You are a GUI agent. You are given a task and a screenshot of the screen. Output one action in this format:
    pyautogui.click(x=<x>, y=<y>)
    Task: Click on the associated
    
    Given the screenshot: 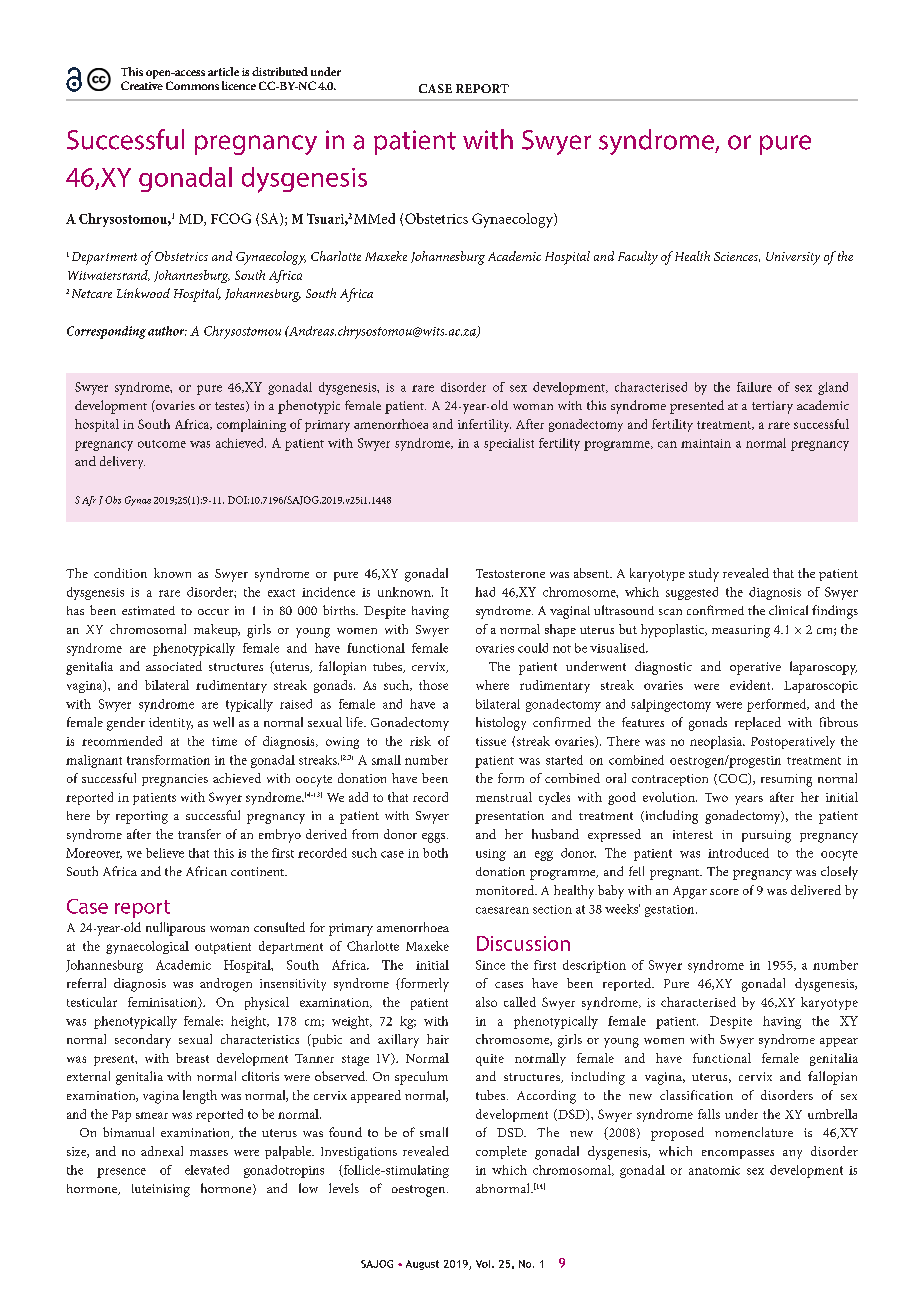 What is the action you would take?
    pyautogui.click(x=174, y=666)
